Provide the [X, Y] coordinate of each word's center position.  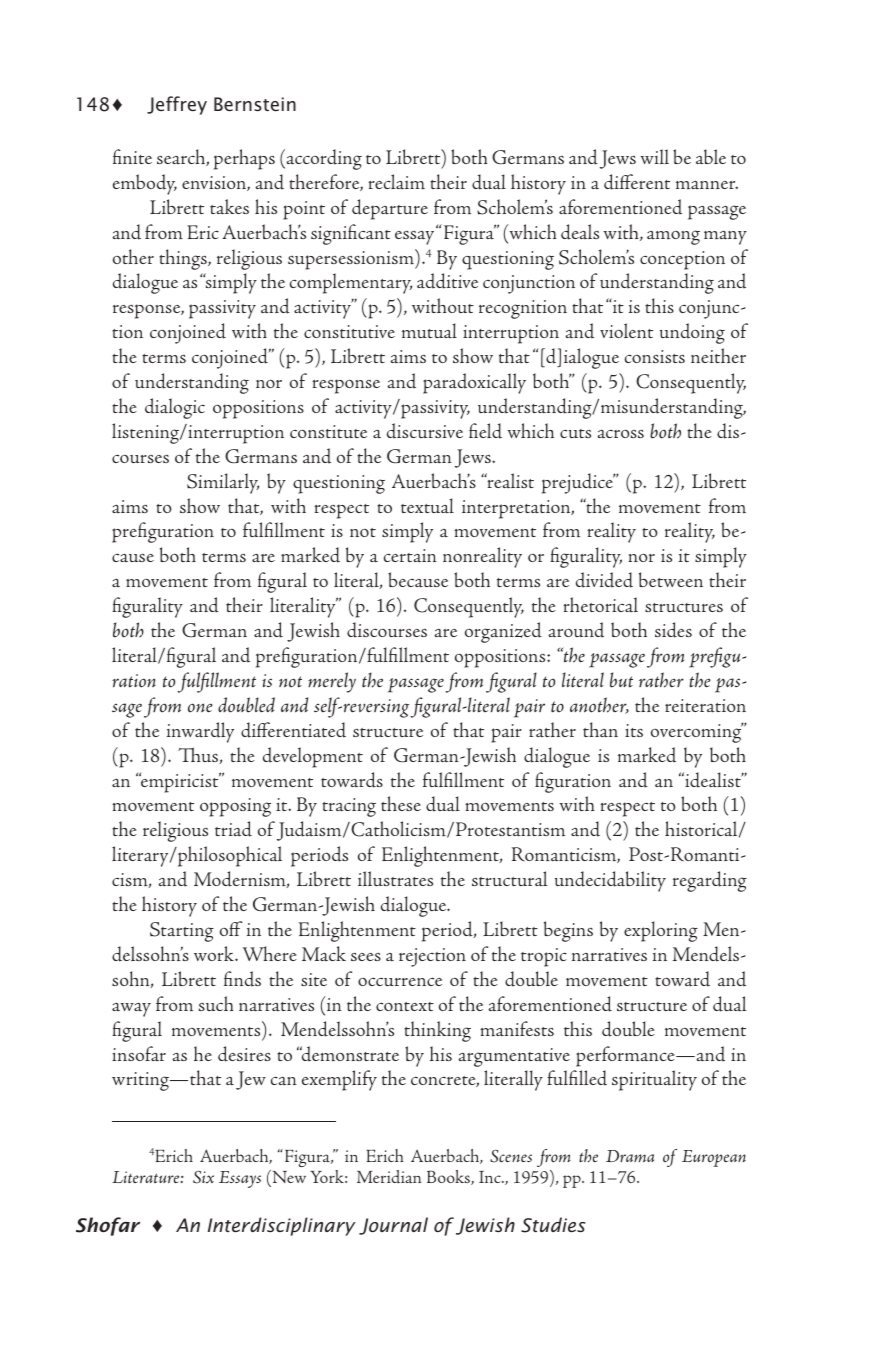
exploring [661, 931]
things [184, 259]
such [216, 1003]
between [671, 579]
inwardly [200, 732]
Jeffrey [177, 105]
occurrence [400, 981]
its [634, 730]
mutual [429, 331]
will [654, 156]
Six [203, 1177]
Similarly [223, 483]
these [401, 803]
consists [655, 356]
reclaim [396, 181]
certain [410, 555]
